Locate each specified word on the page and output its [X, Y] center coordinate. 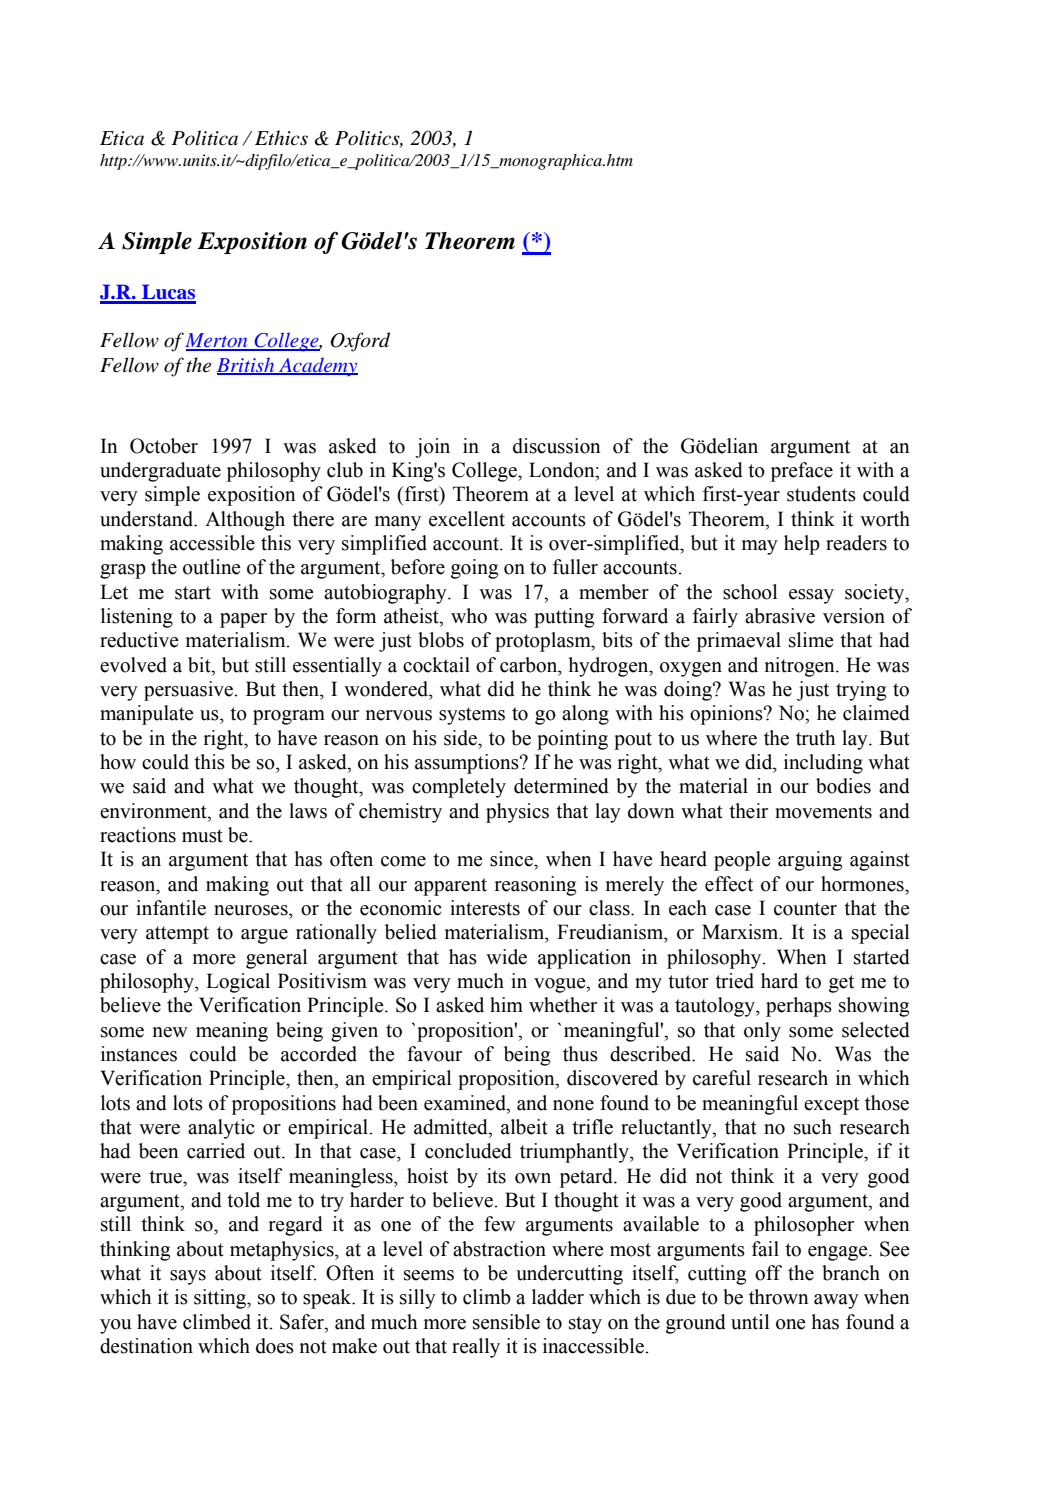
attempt [177, 935]
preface [802, 472]
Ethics [281, 138]
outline [212, 567]
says [188, 1277]
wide [506, 957]
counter [805, 909]
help [802, 545]
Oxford [360, 342]
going [474, 569]
